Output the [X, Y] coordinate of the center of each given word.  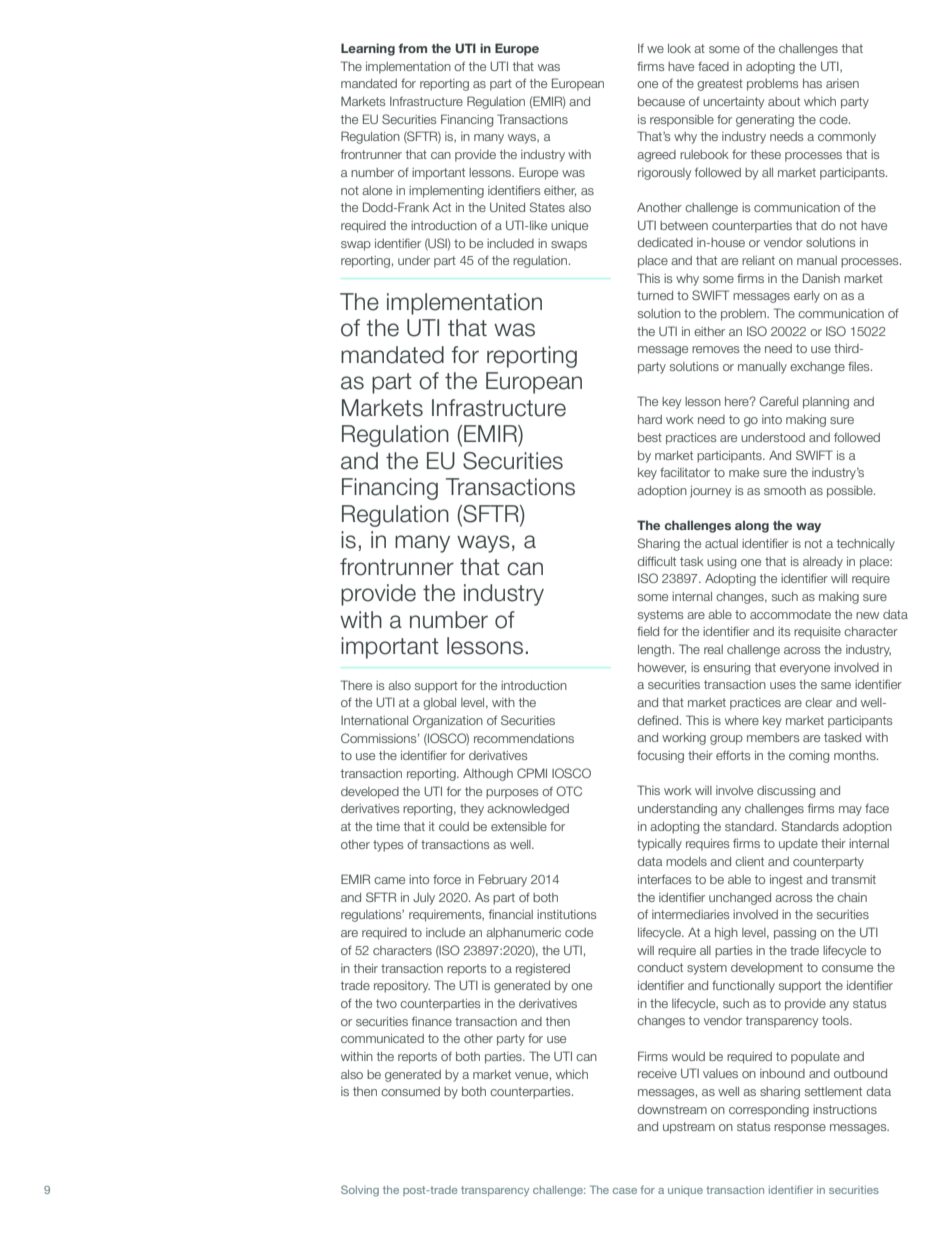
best [650, 437]
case [625, 1191]
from [412, 48]
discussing [786, 792]
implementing [446, 192]
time [388, 826]
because [661, 101]
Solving [360, 1191]
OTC [569, 791]
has [812, 83]
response [800, 1129]
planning [826, 403]
